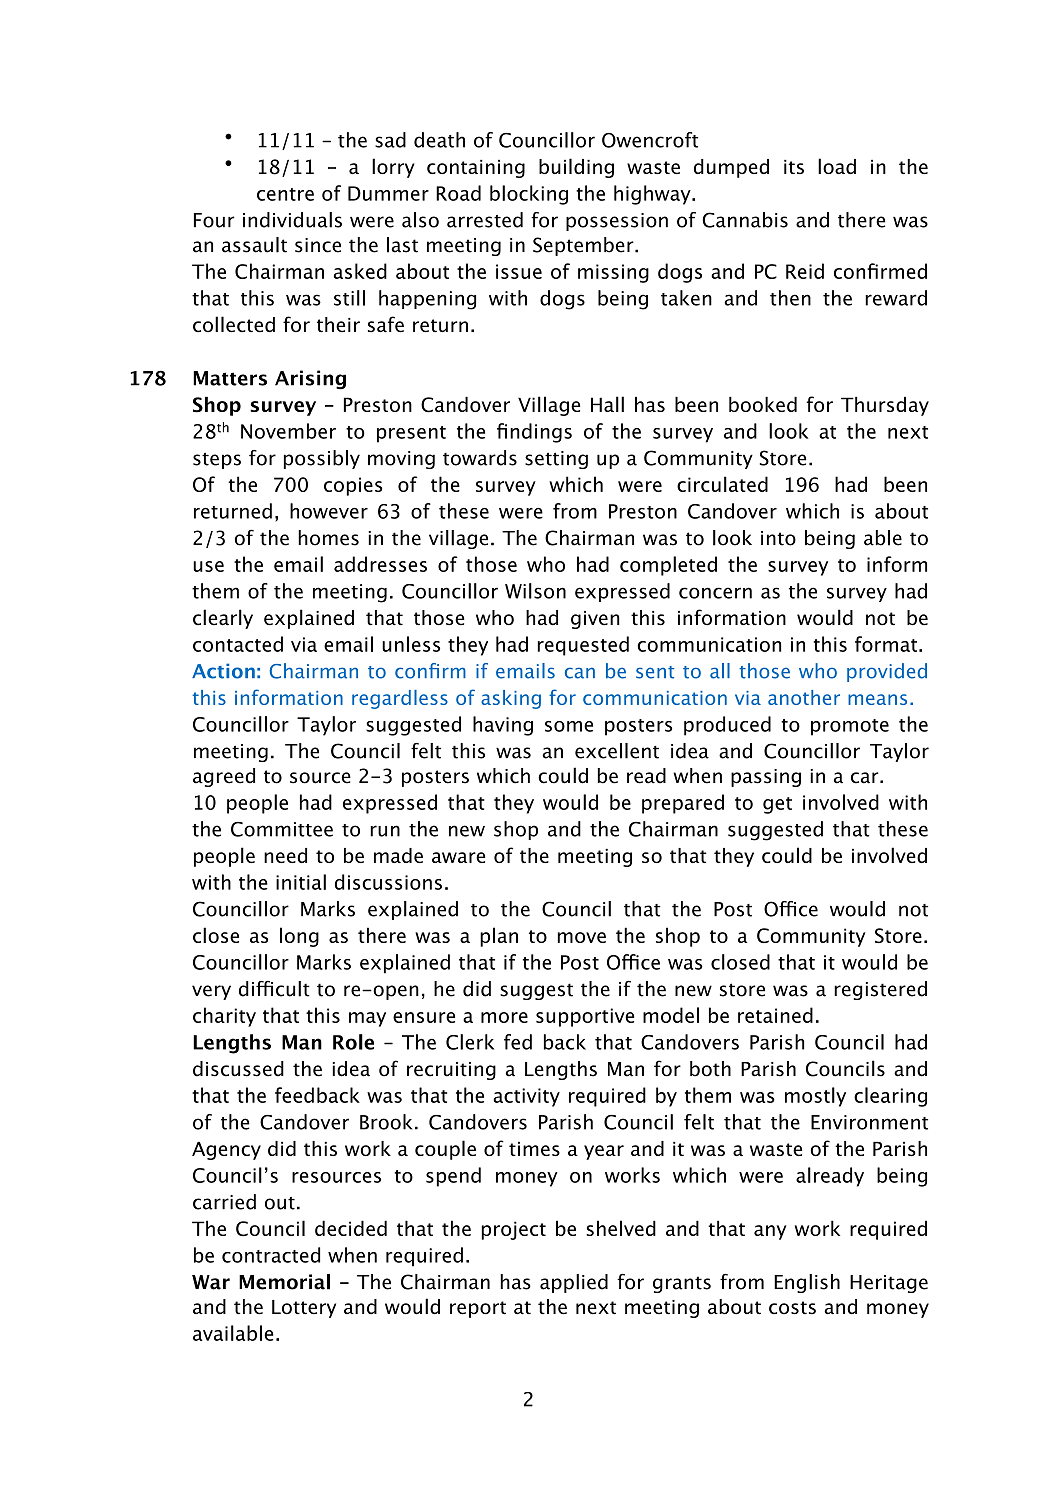 This screenshot has height=1495, width=1057. Describe the element at coordinates (576, 168) in the screenshot. I see `building` at that location.
